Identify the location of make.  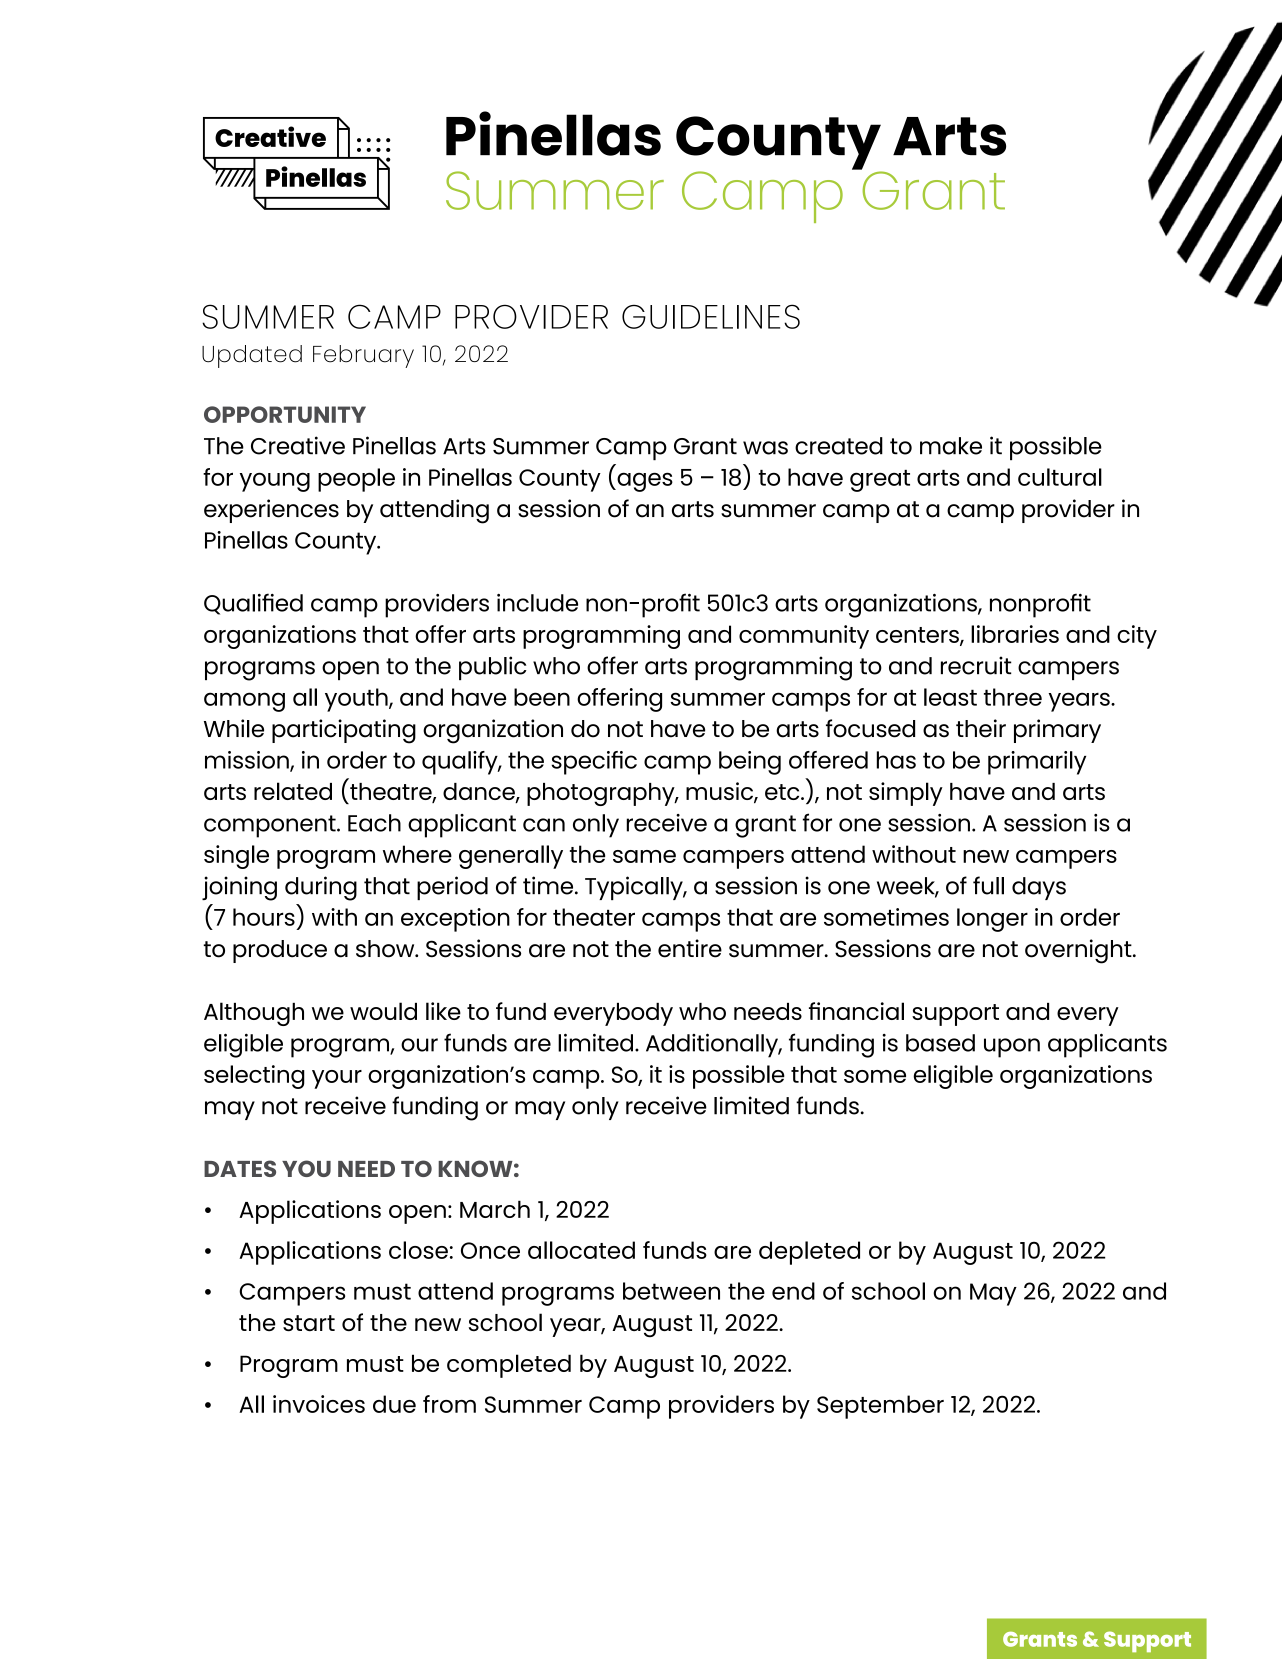
(951, 446).
